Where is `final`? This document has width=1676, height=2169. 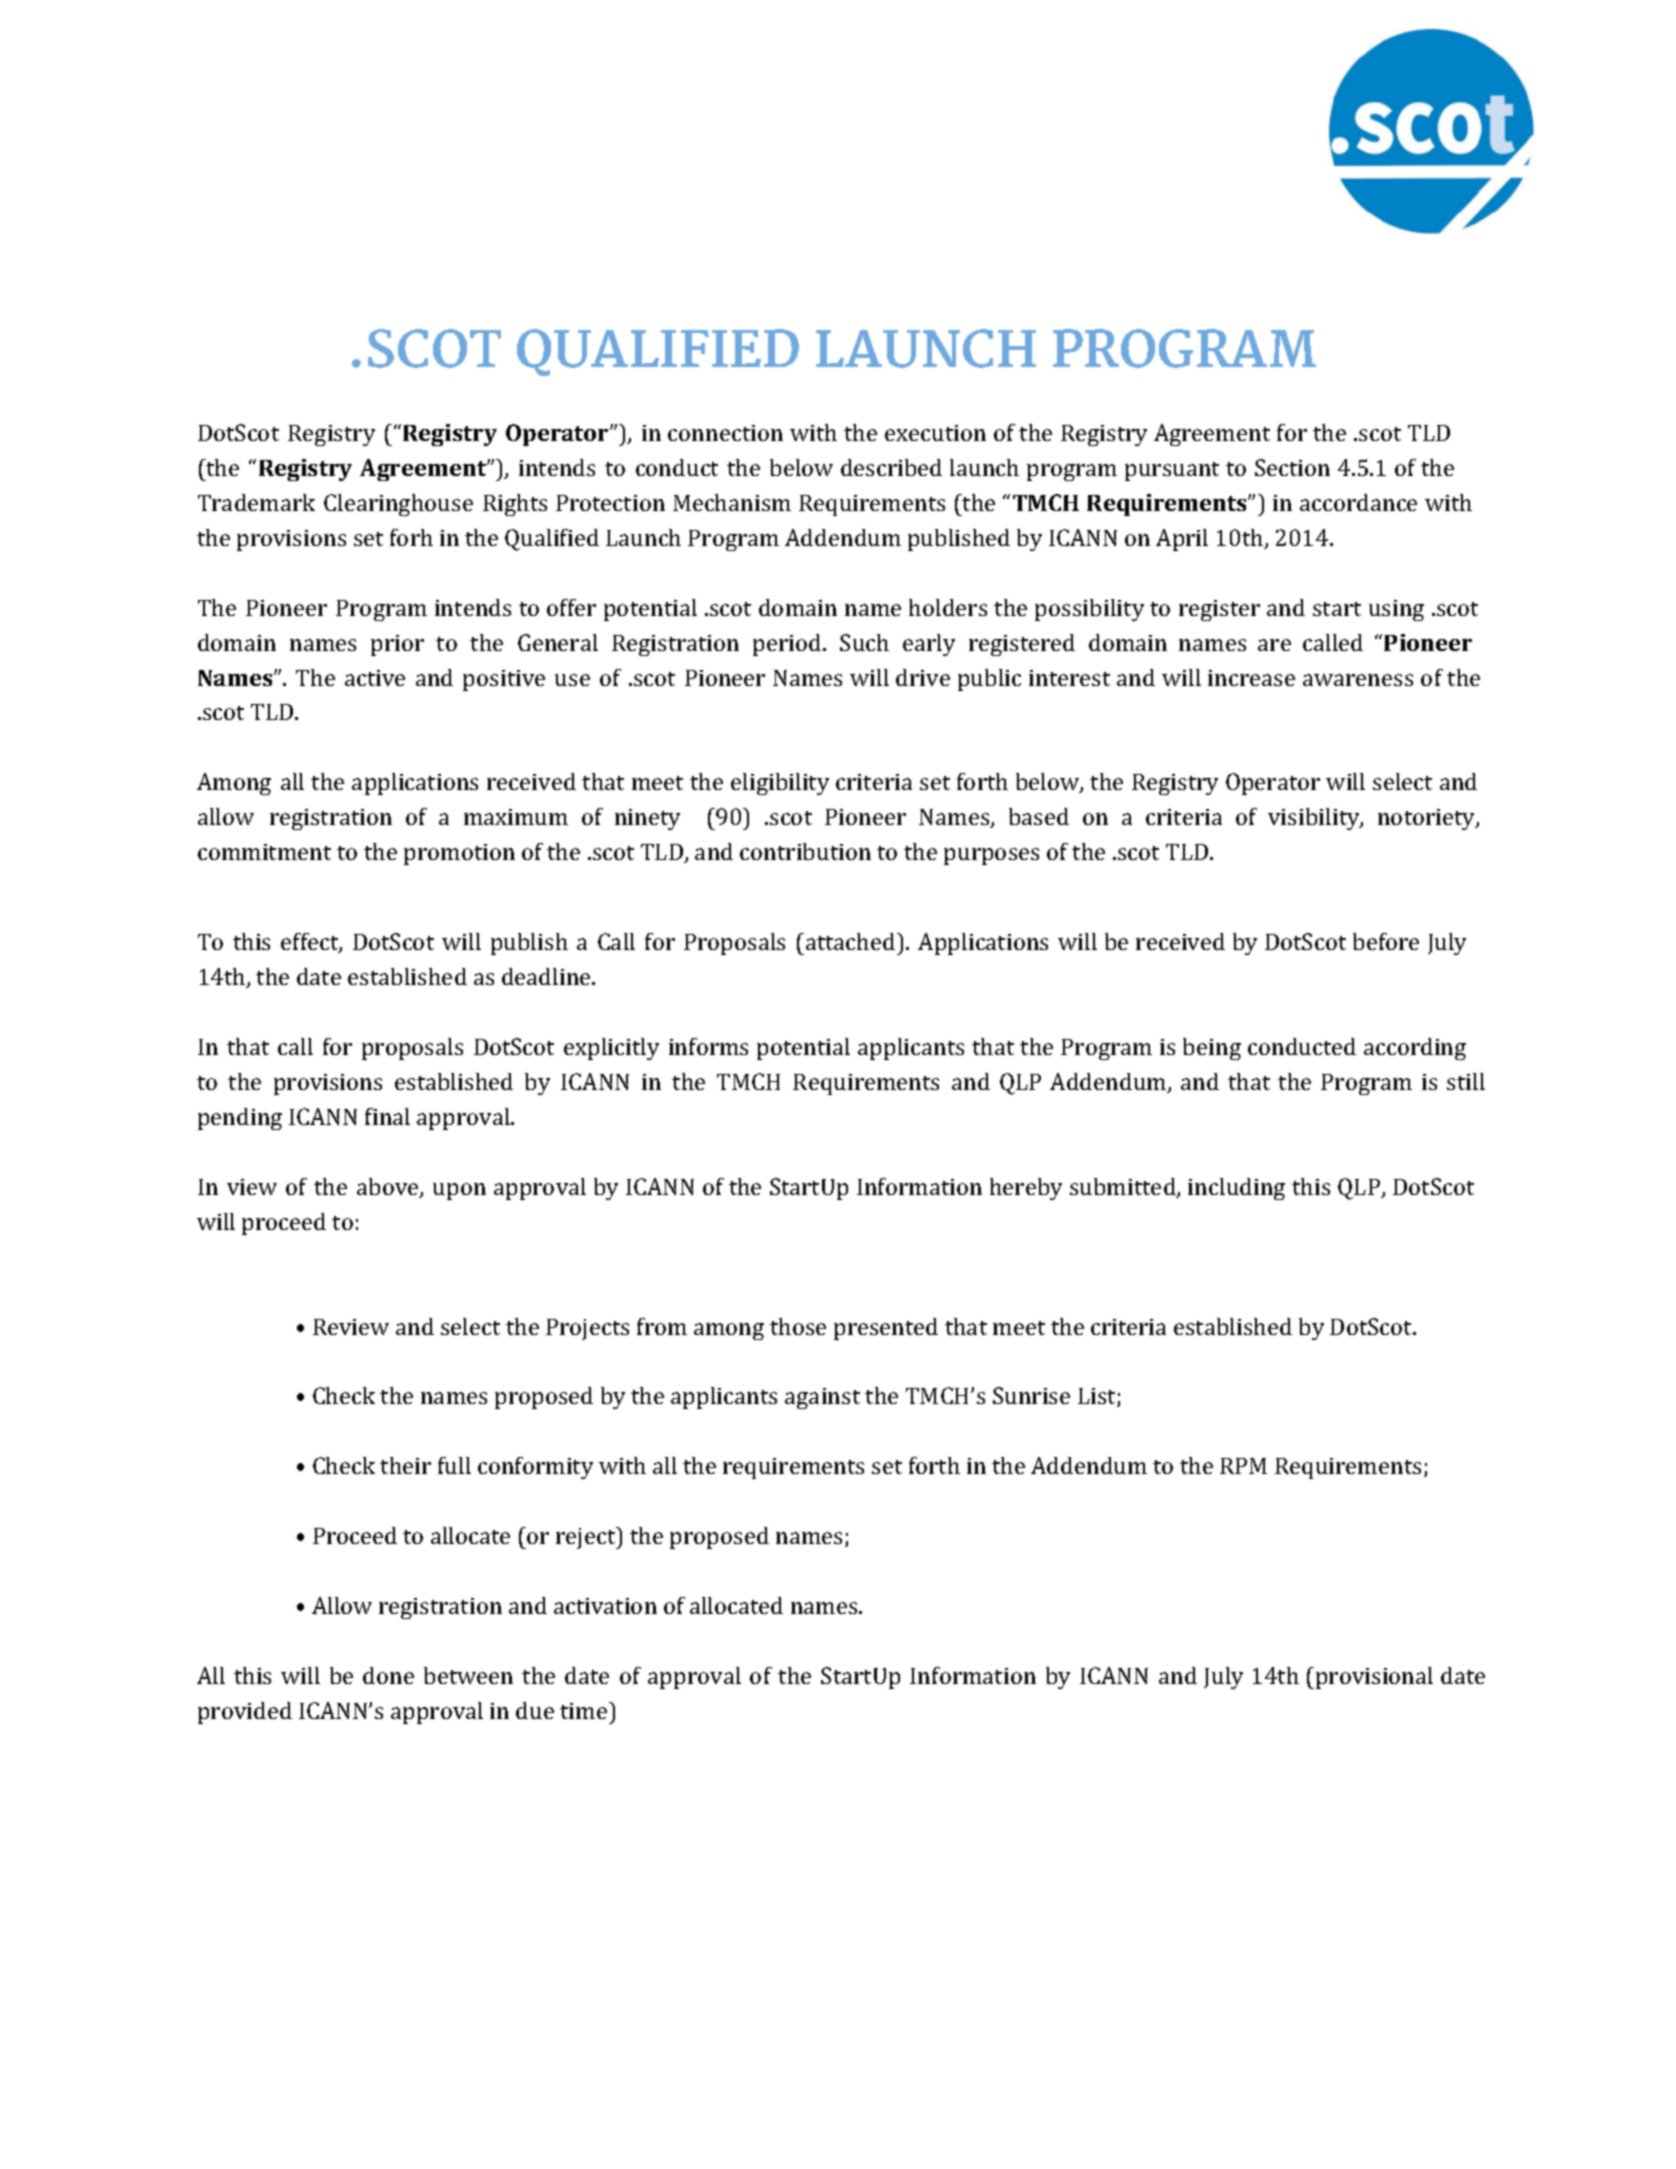 final is located at coordinates (387, 1116).
